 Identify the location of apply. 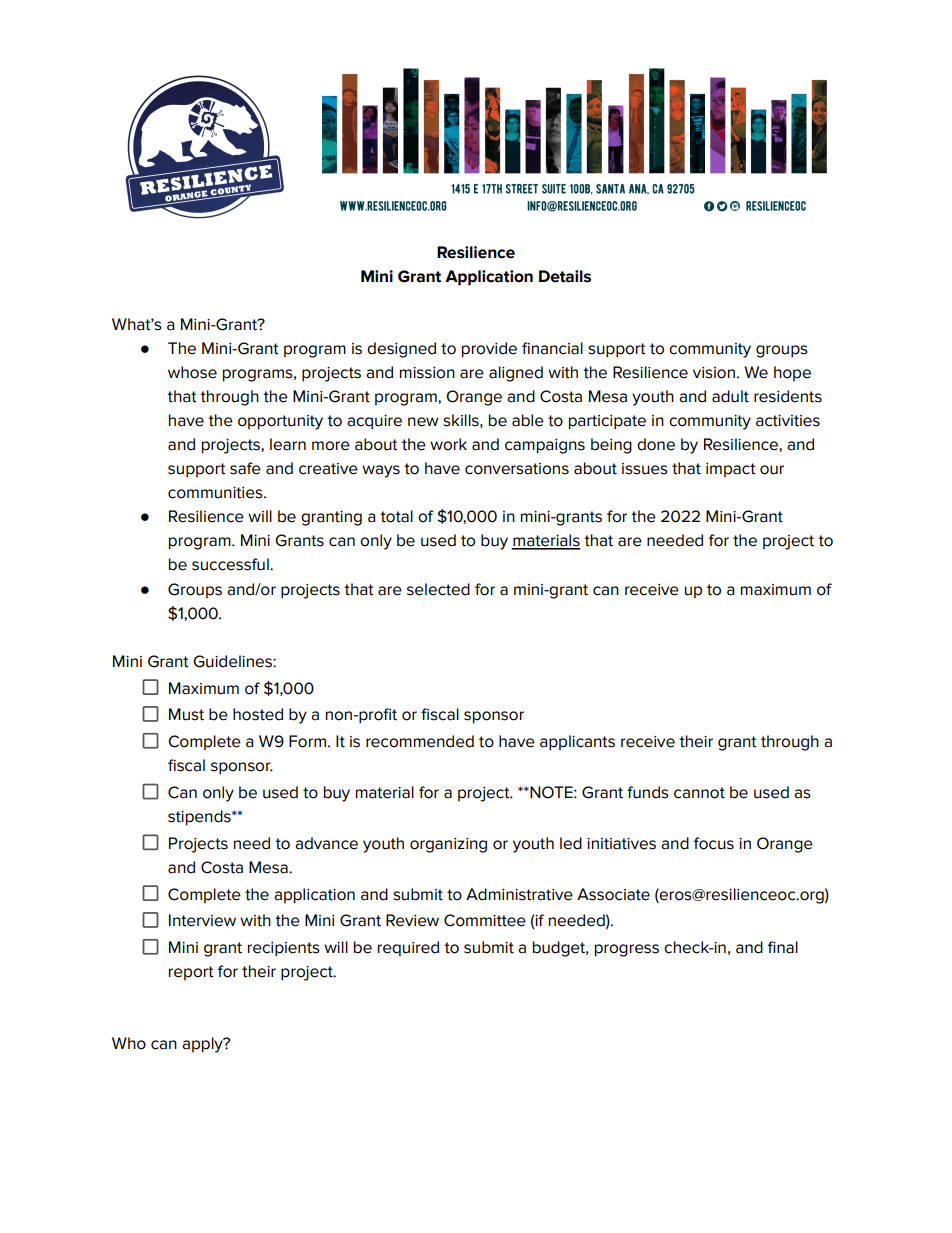
(203, 1045).
